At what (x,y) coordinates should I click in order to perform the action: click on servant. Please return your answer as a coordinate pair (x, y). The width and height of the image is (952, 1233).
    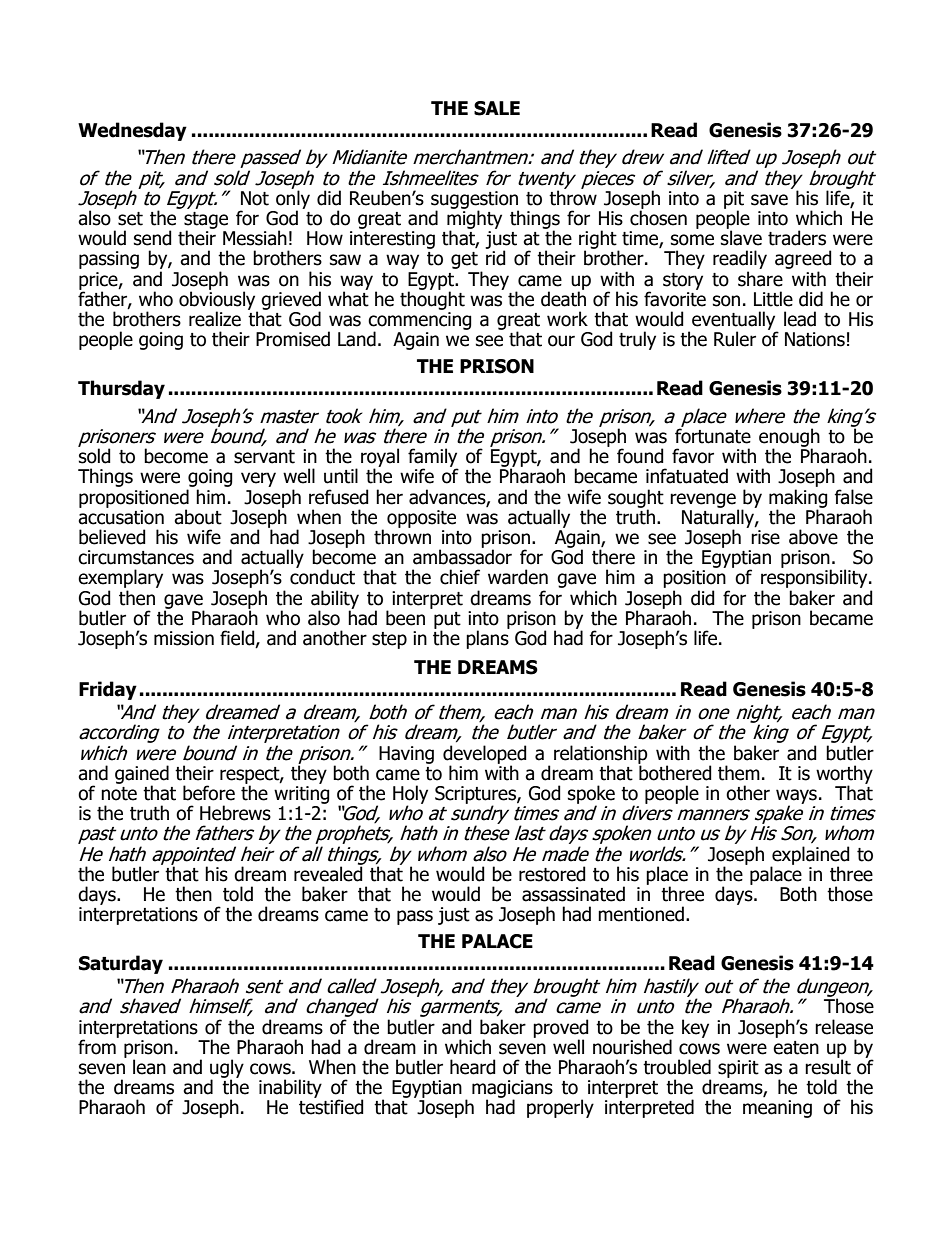
    Looking at the image, I should click on (264, 457).
